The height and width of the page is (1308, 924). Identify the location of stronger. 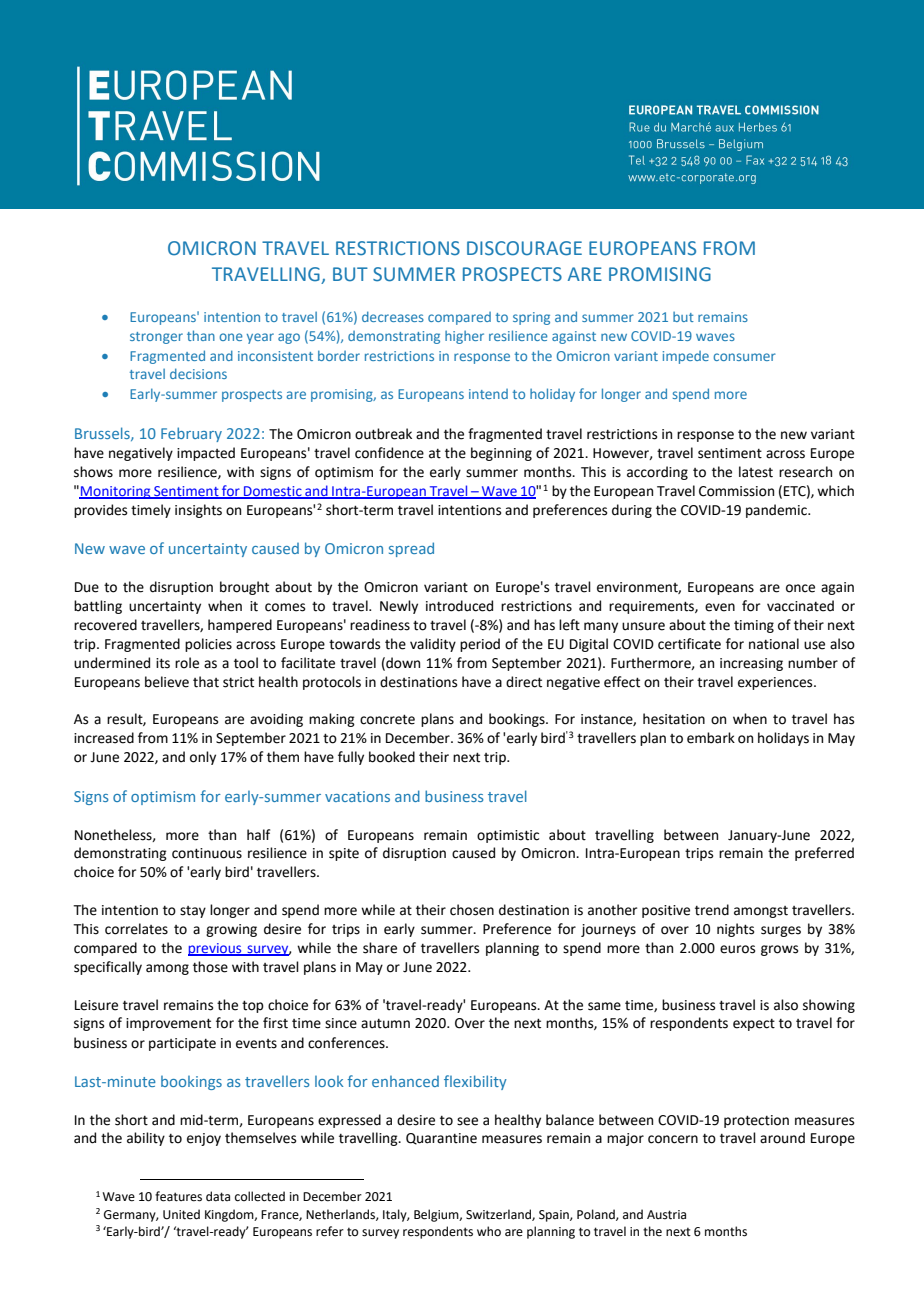
(156, 338).
